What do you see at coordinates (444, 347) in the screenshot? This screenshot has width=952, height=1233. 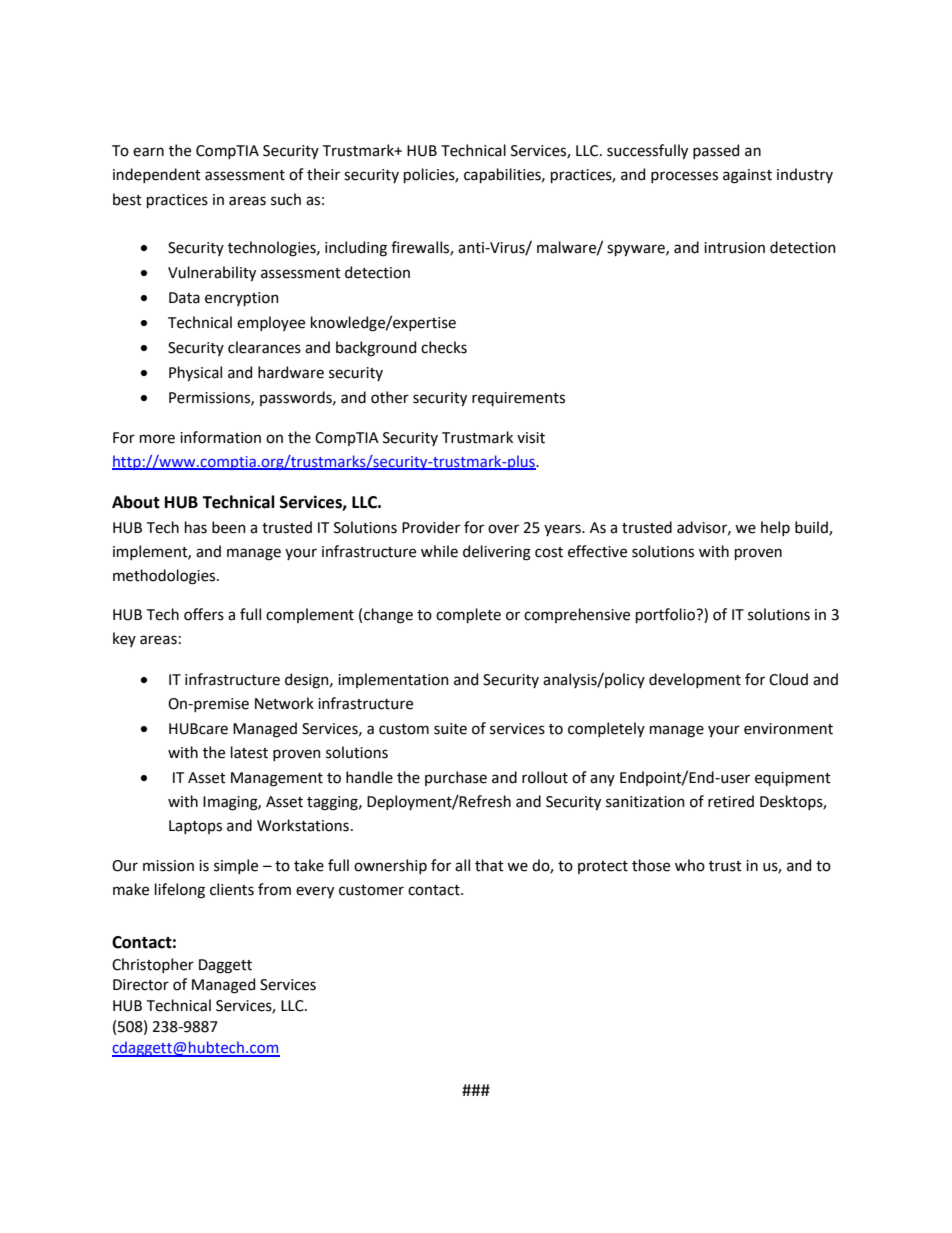 I see `checks` at bounding box center [444, 347].
